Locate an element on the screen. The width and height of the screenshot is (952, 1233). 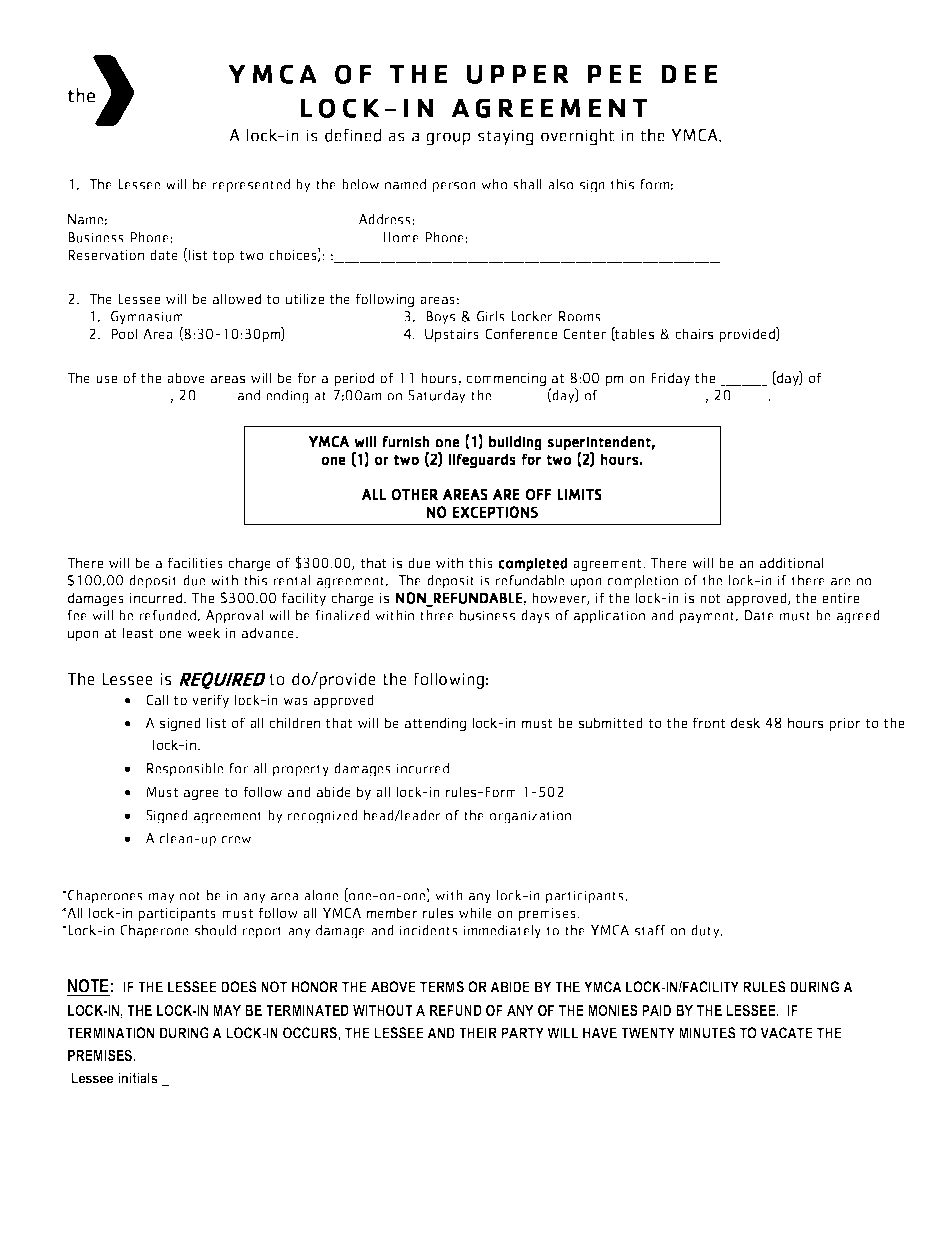
organization is located at coordinates (530, 817).
